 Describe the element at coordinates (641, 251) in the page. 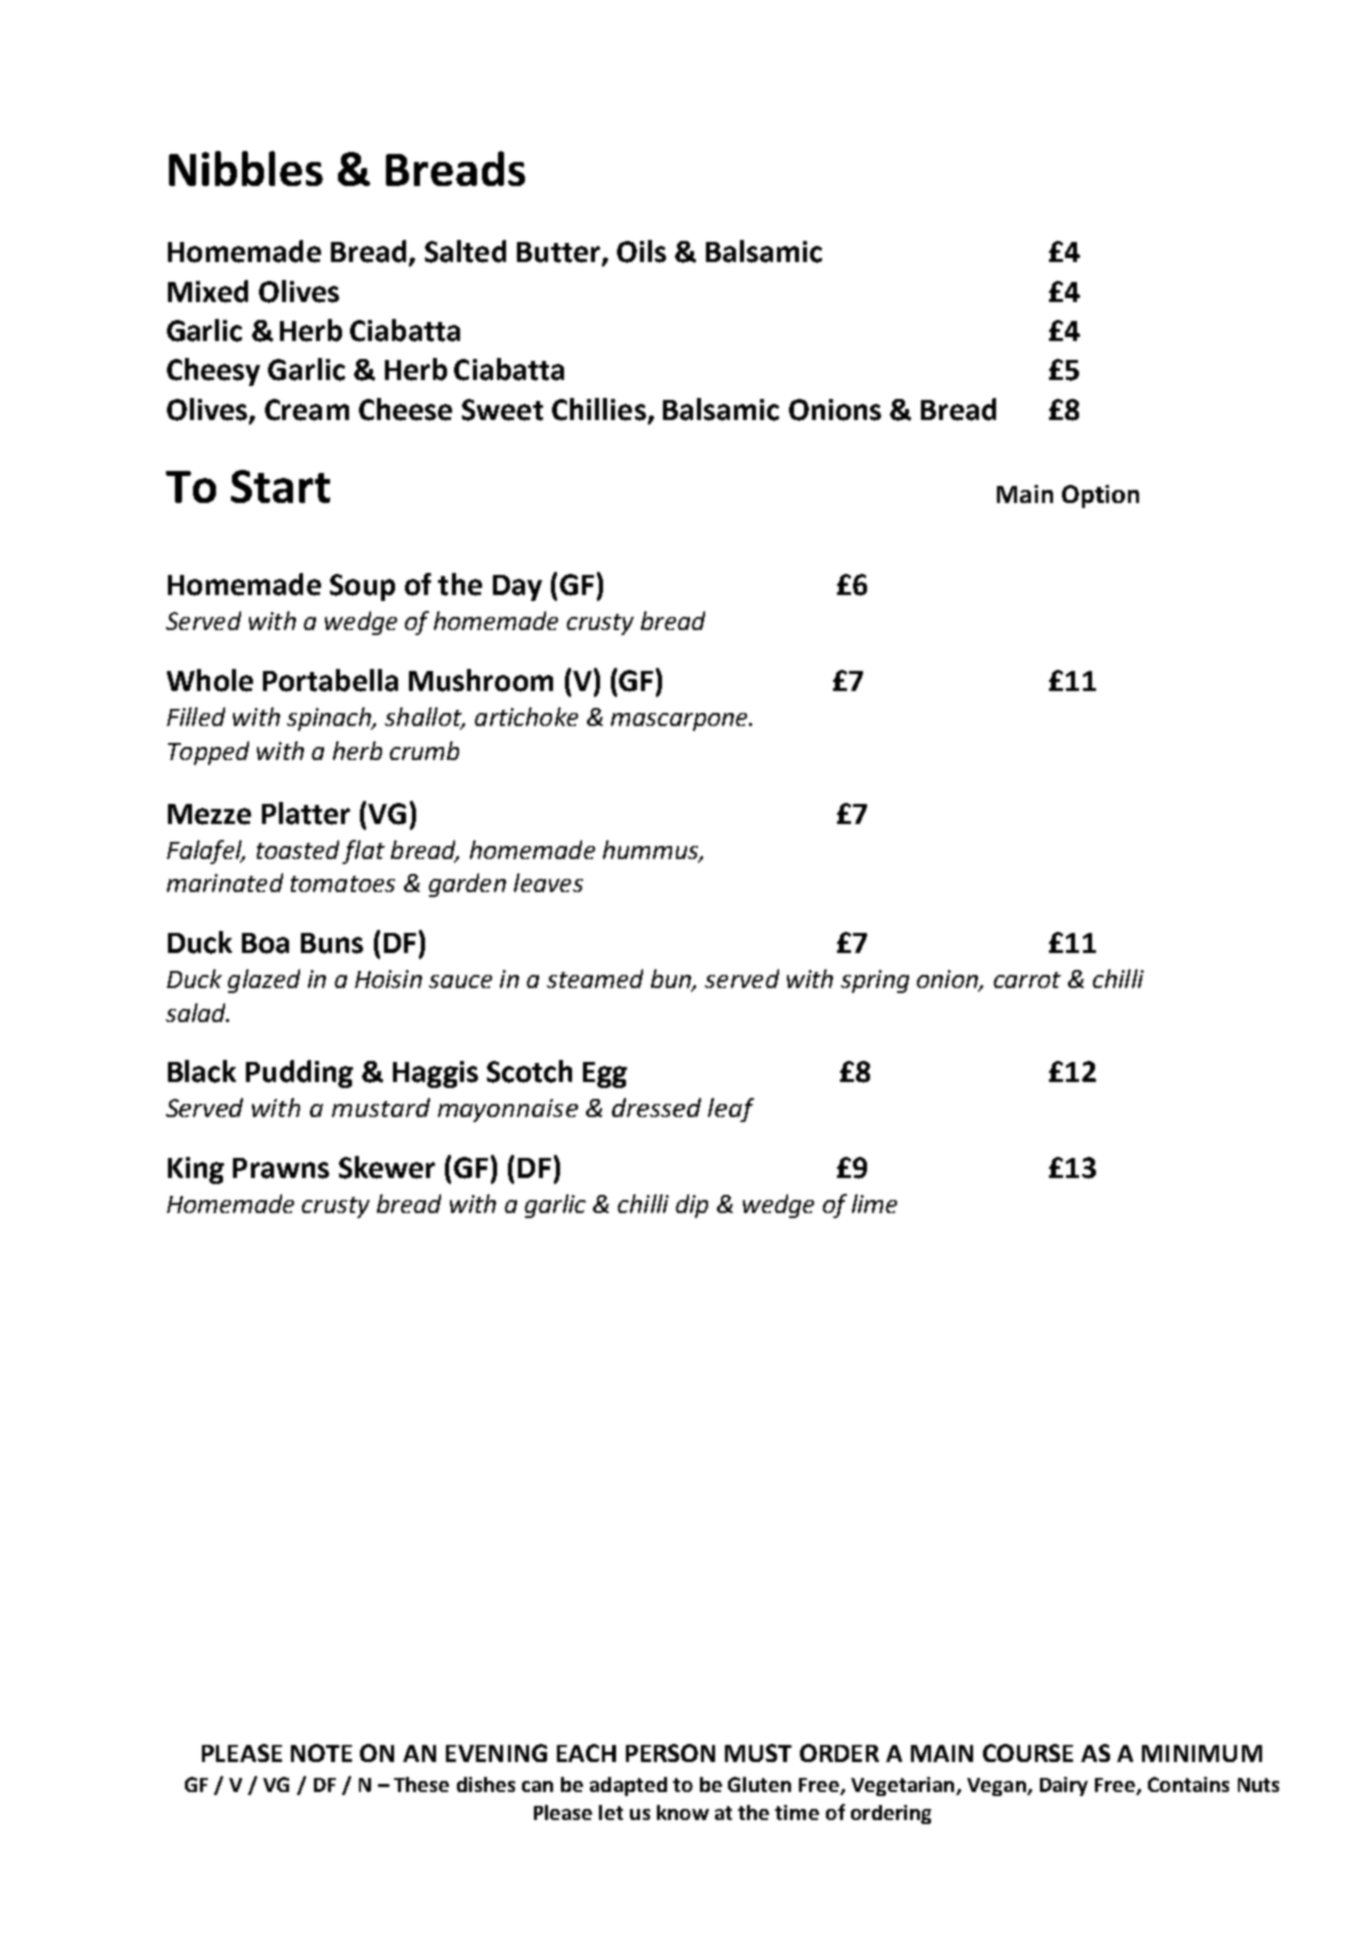

I see `Oils` at that location.
